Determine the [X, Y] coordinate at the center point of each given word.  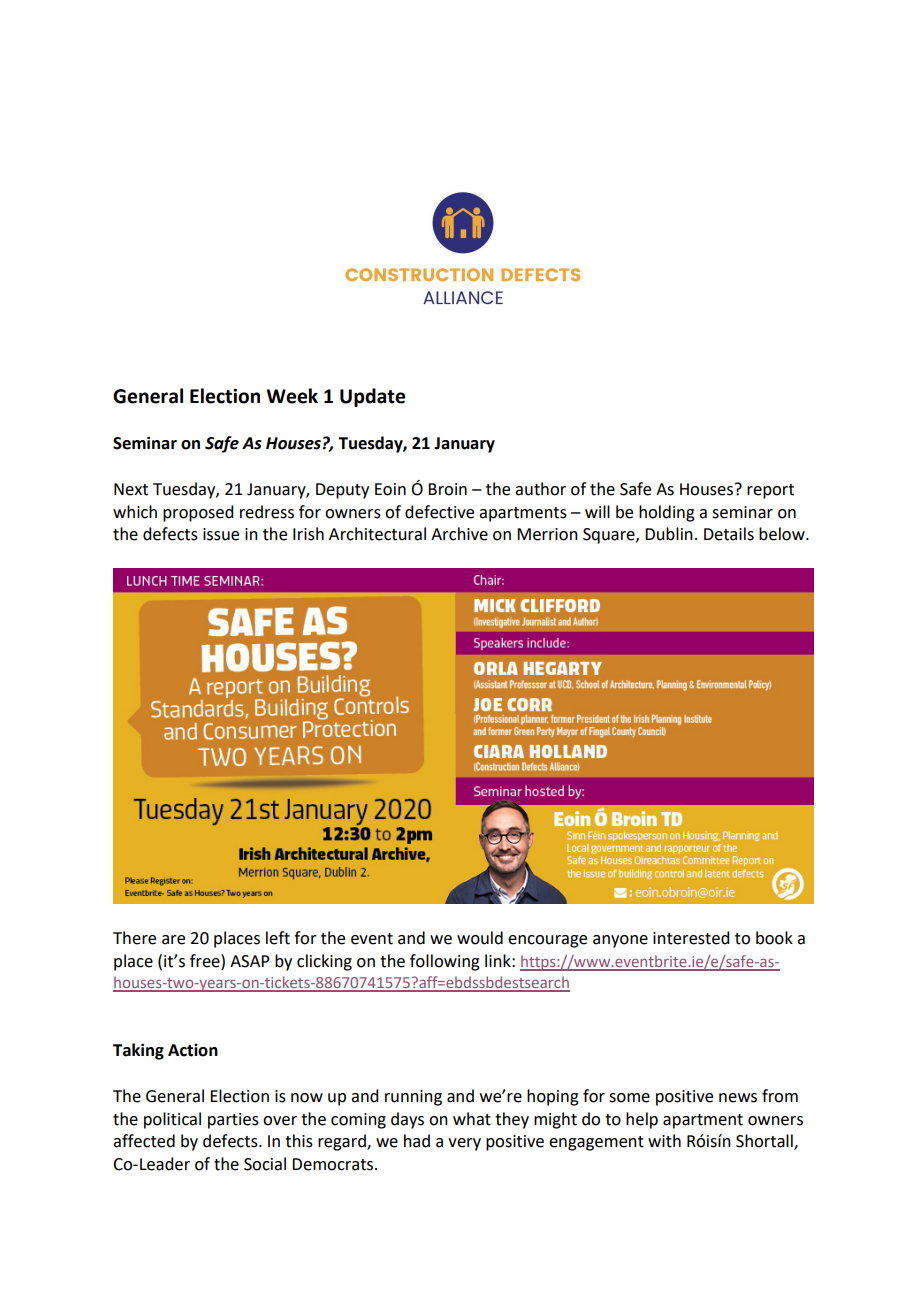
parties [233, 1121]
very [464, 1144]
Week [292, 396]
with [664, 1141]
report [770, 491]
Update [372, 397]
